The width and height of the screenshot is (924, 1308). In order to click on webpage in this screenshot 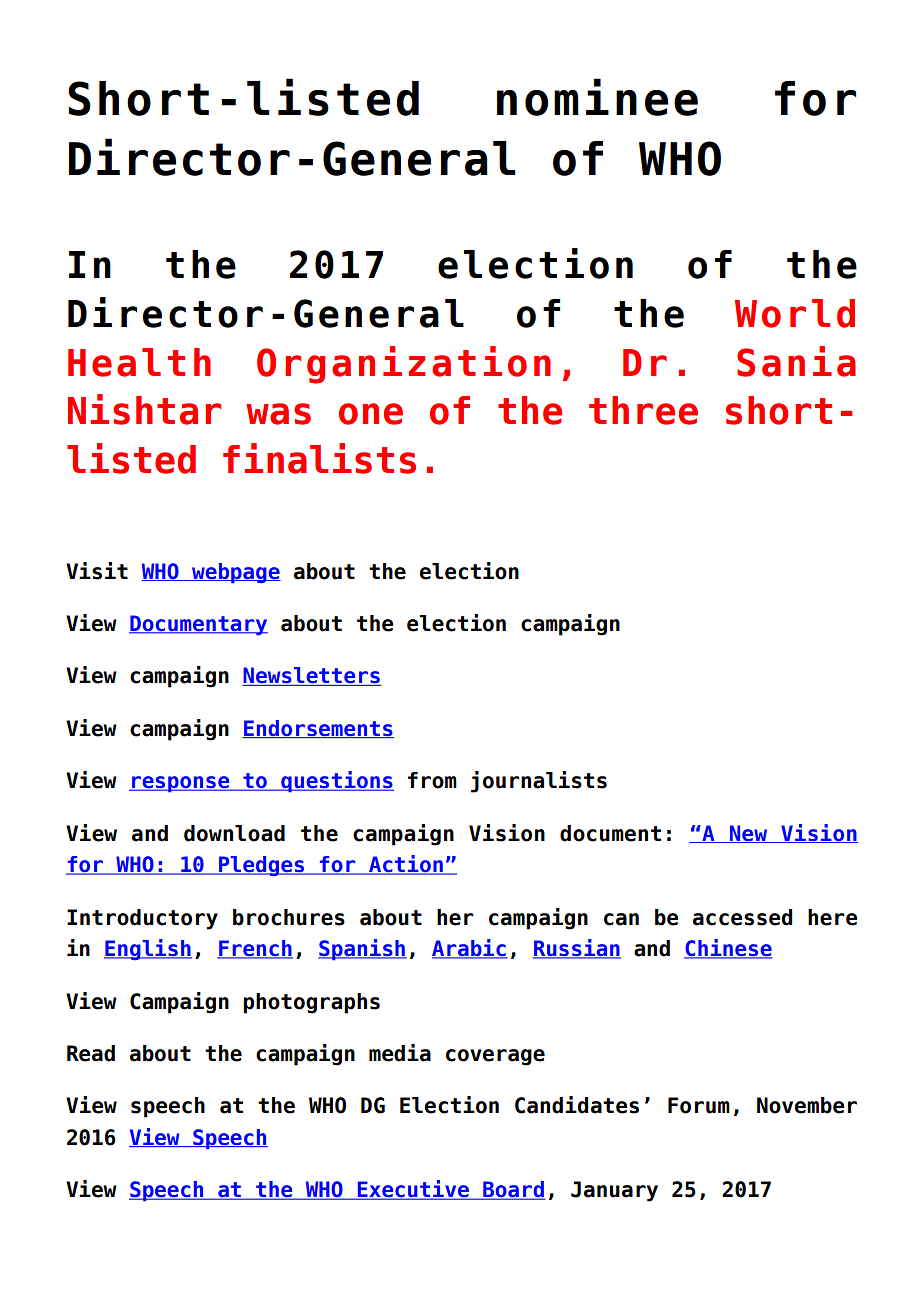, I will do `click(235, 573)`.
